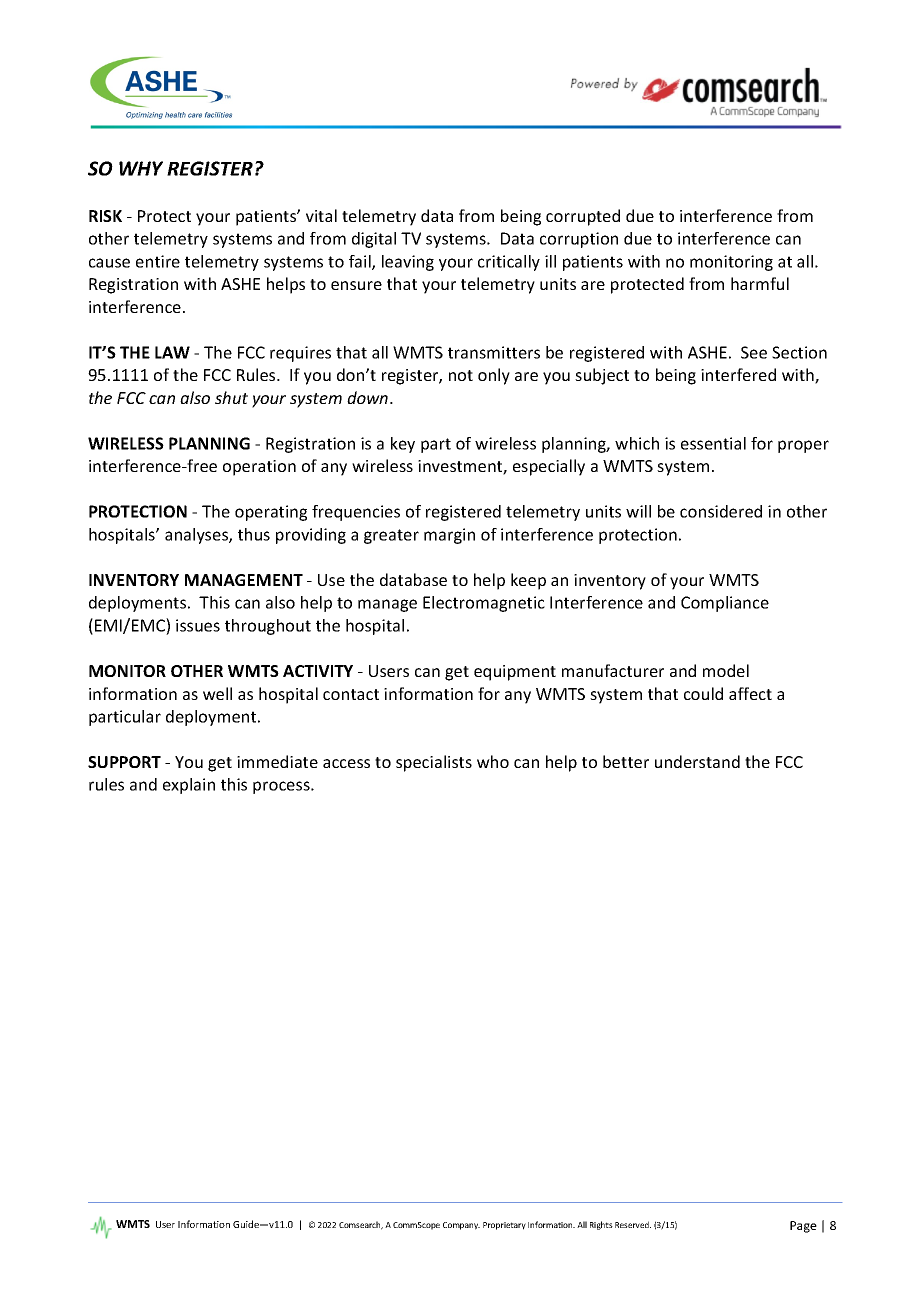  What do you see at coordinates (504, 1226) in the screenshot?
I see `Proprietary` at bounding box center [504, 1226].
